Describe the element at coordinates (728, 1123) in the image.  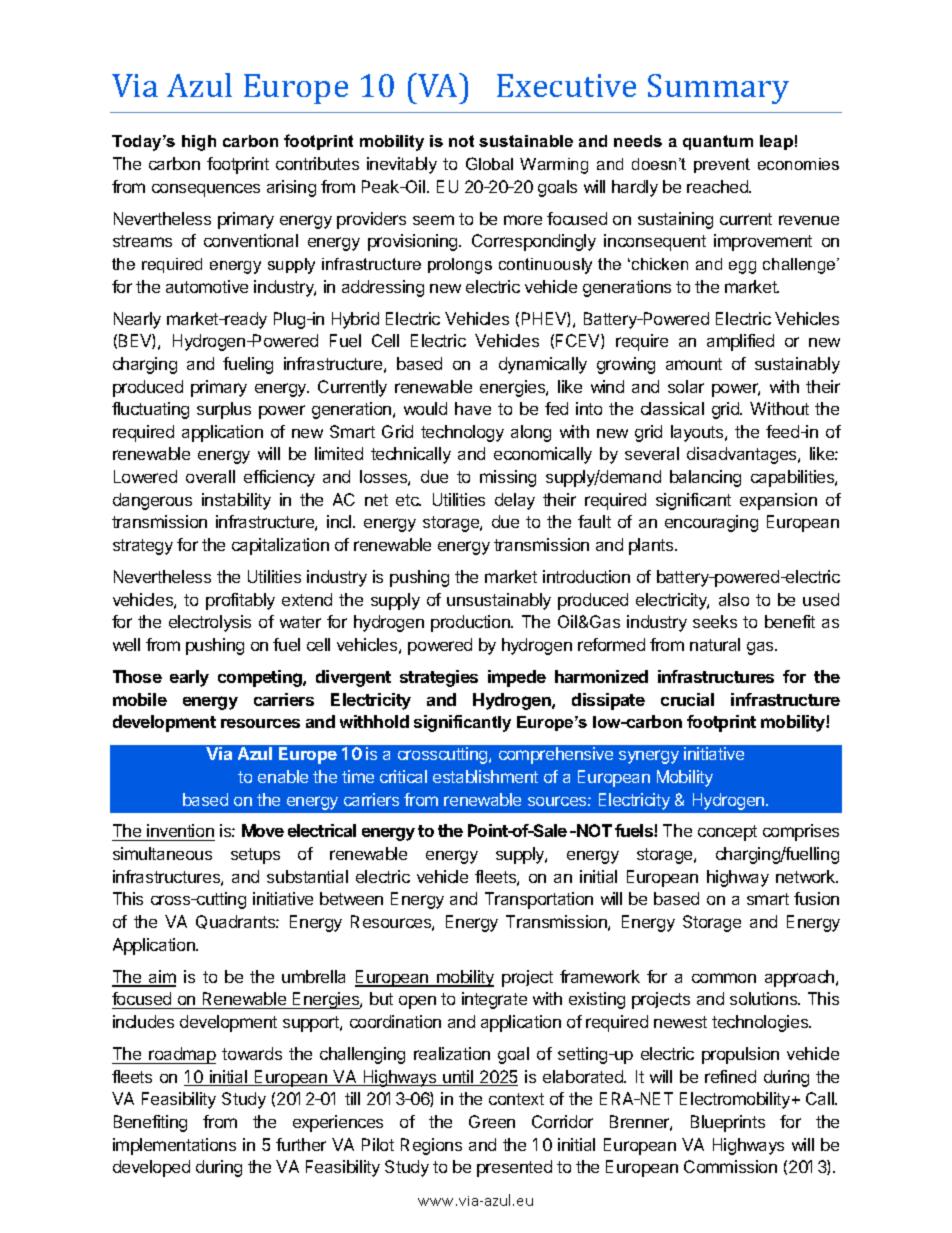
I see `Blueprints` at that location.
